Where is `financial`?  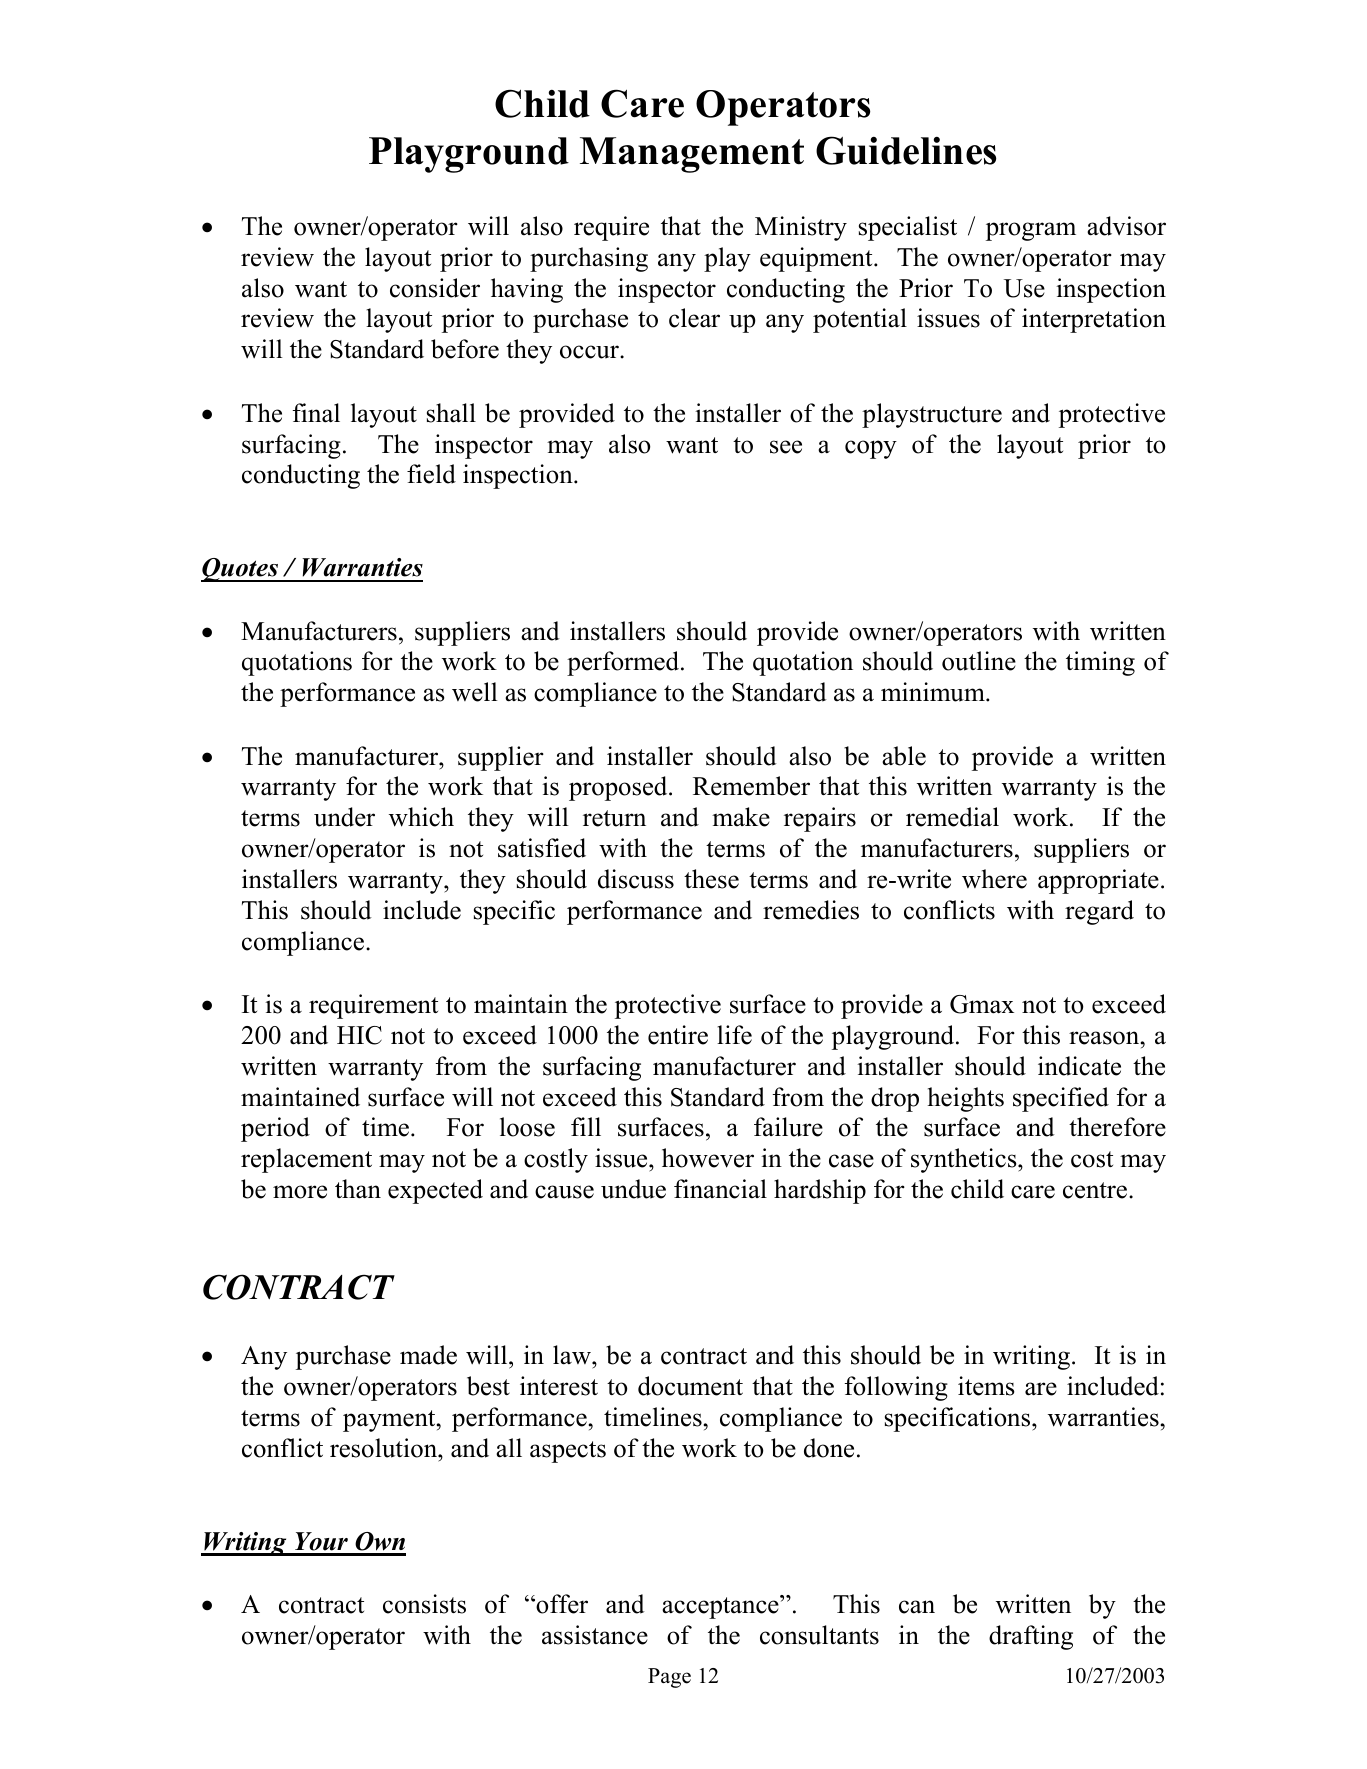 financial is located at coordinates (720, 1189).
